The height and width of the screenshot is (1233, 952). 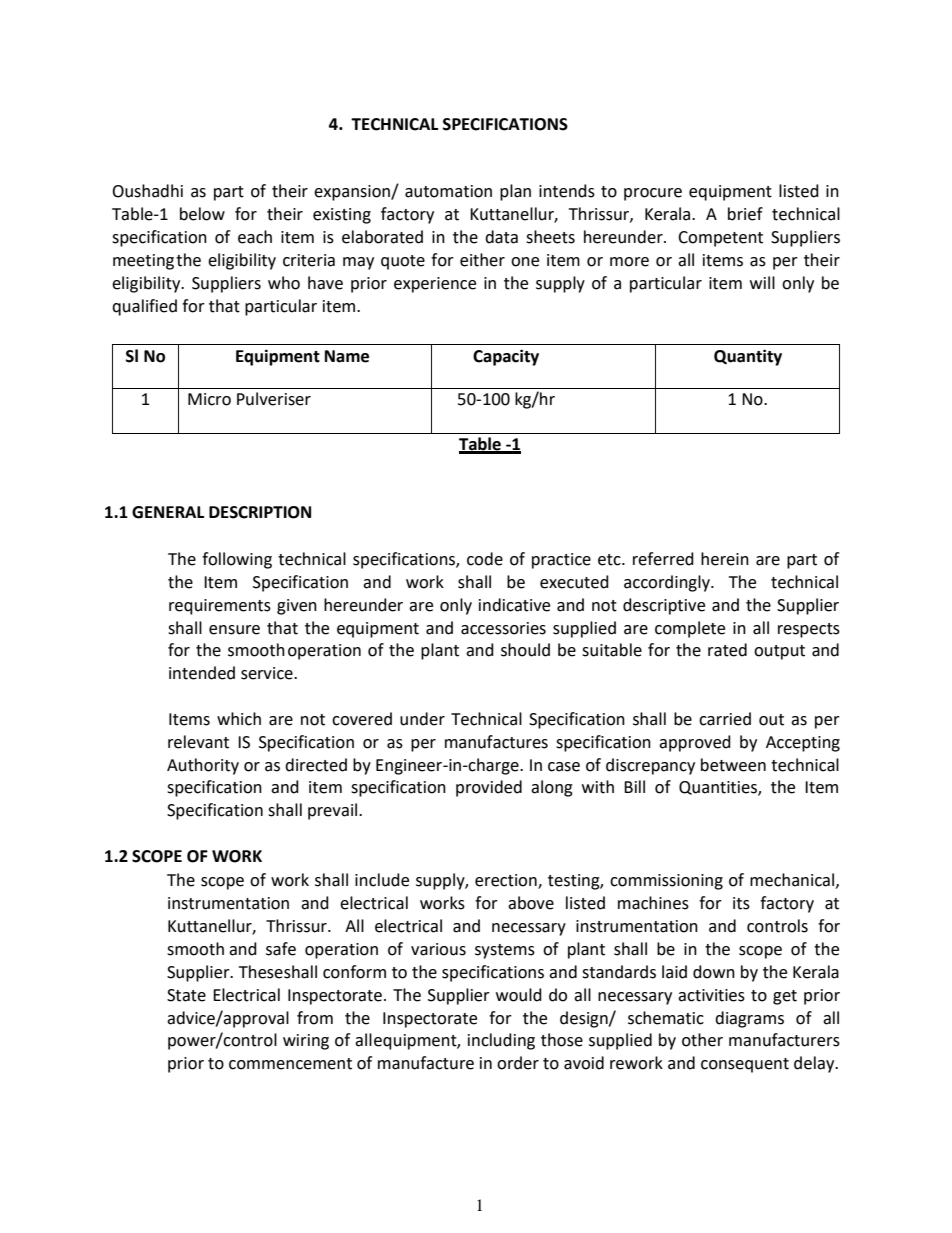 What do you see at coordinates (290, 1064) in the screenshot?
I see `commencement` at bounding box center [290, 1064].
